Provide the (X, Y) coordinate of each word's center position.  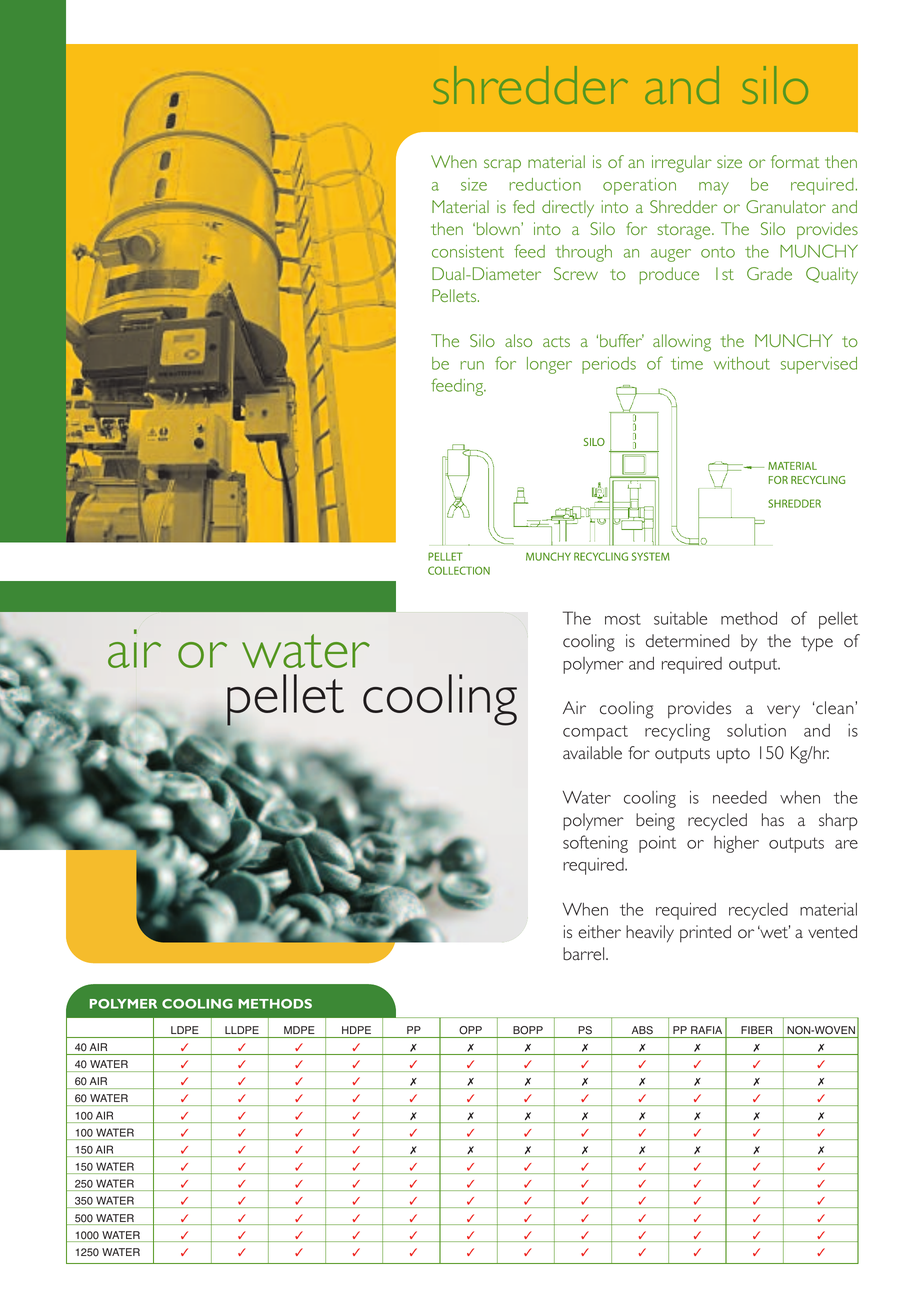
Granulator (786, 206)
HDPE (356, 1030)
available (592, 753)
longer (549, 365)
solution (756, 730)
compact (595, 733)
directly (568, 208)
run (472, 365)
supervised (819, 365)
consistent (468, 251)
